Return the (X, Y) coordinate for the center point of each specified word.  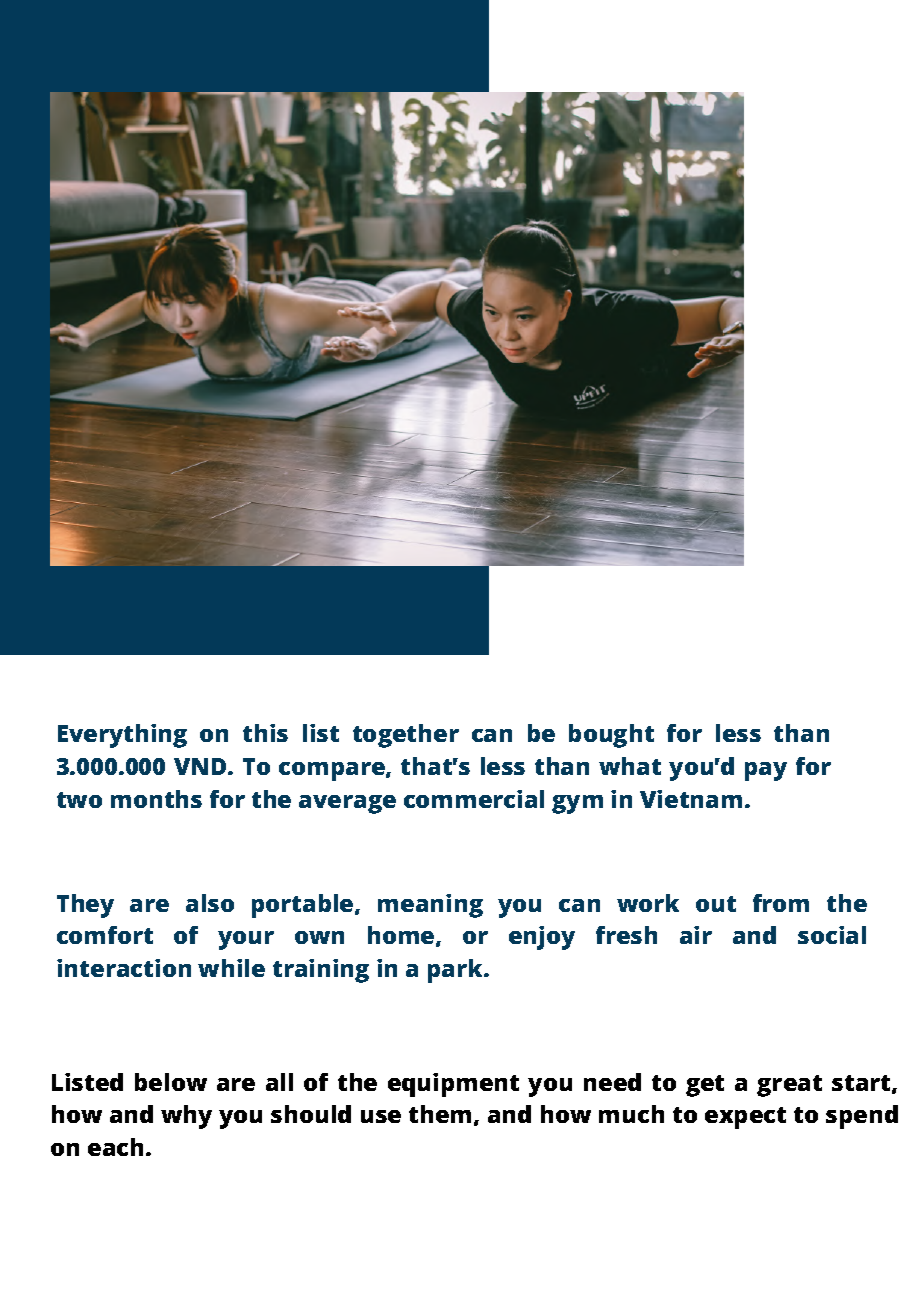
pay (766, 771)
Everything (122, 736)
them (440, 1114)
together (406, 736)
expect (745, 1118)
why (186, 1117)
